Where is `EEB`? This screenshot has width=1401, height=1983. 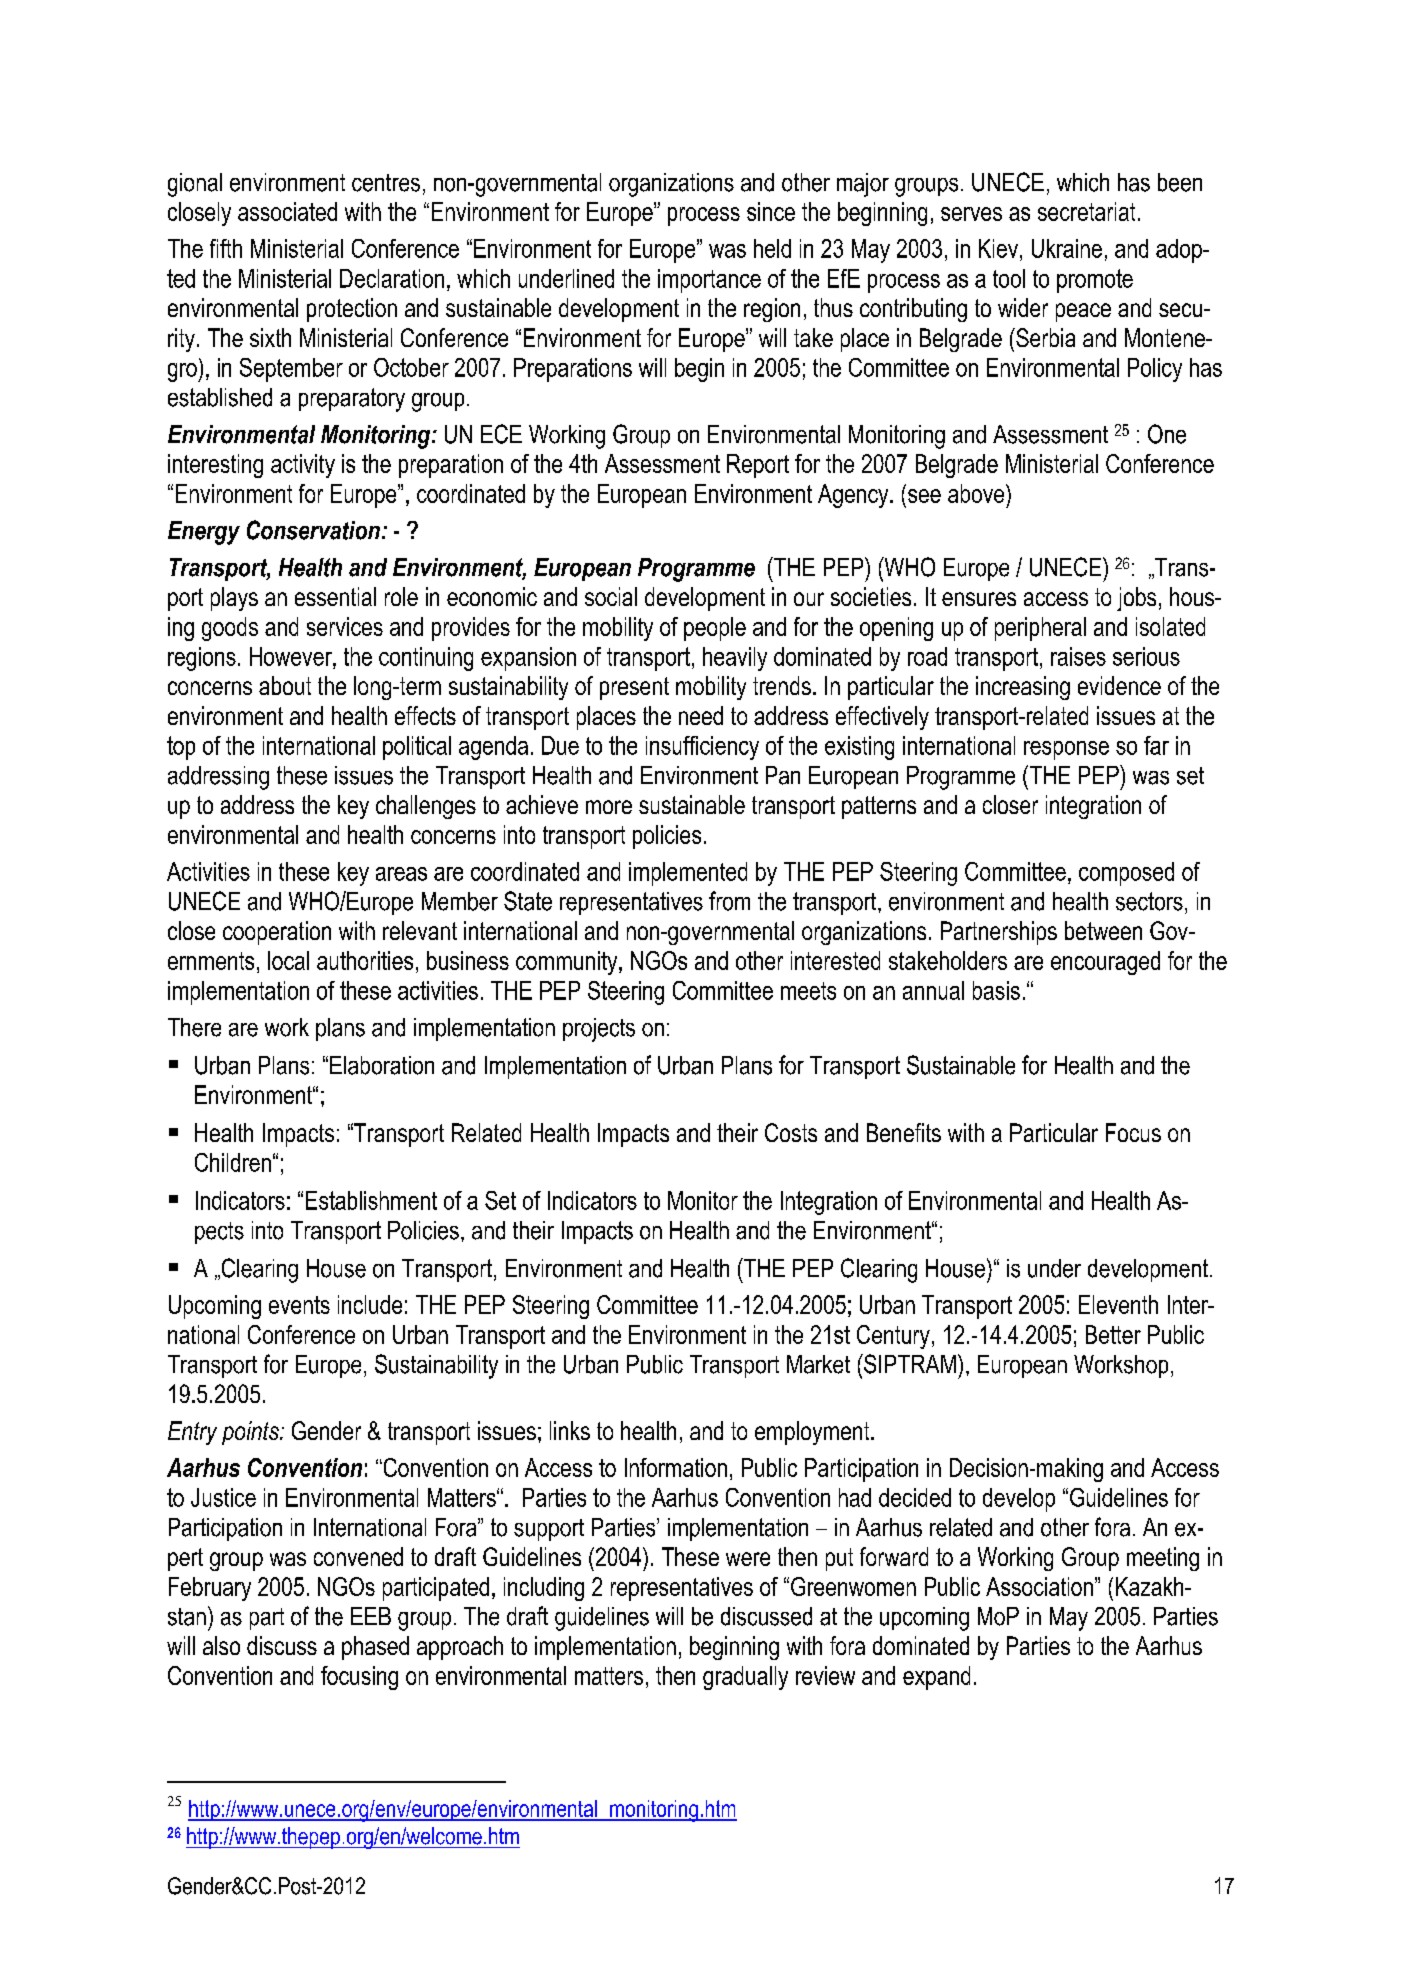
EEB is located at coordinates (371, 1616).
